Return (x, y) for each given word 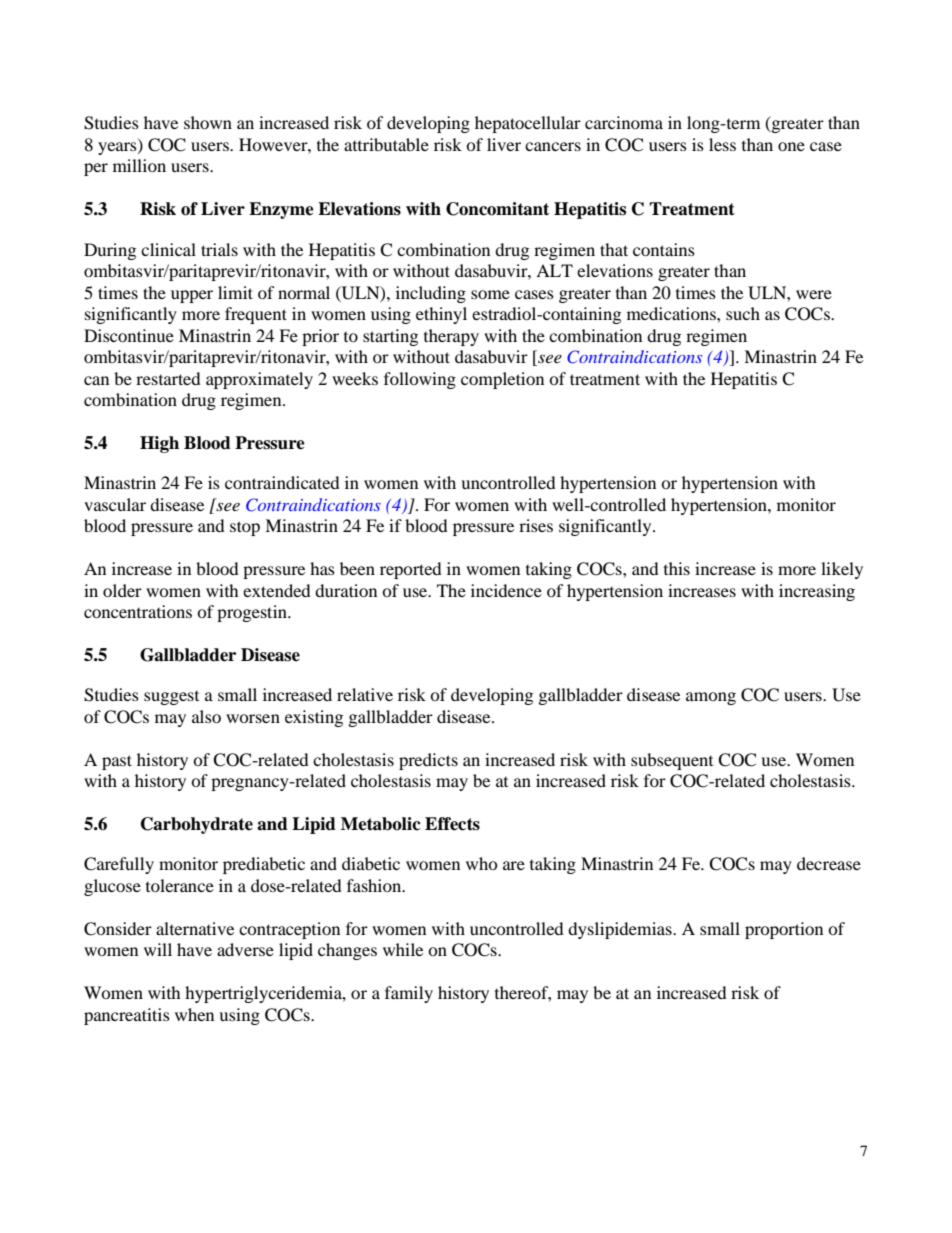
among (711, 698)
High (159, 444)
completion (502, 380)
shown (208, 122)
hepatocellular (528, 124)
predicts (428, 761)
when (194, 1014)
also (206, 716)
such (743, 313)
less (722, 144)
